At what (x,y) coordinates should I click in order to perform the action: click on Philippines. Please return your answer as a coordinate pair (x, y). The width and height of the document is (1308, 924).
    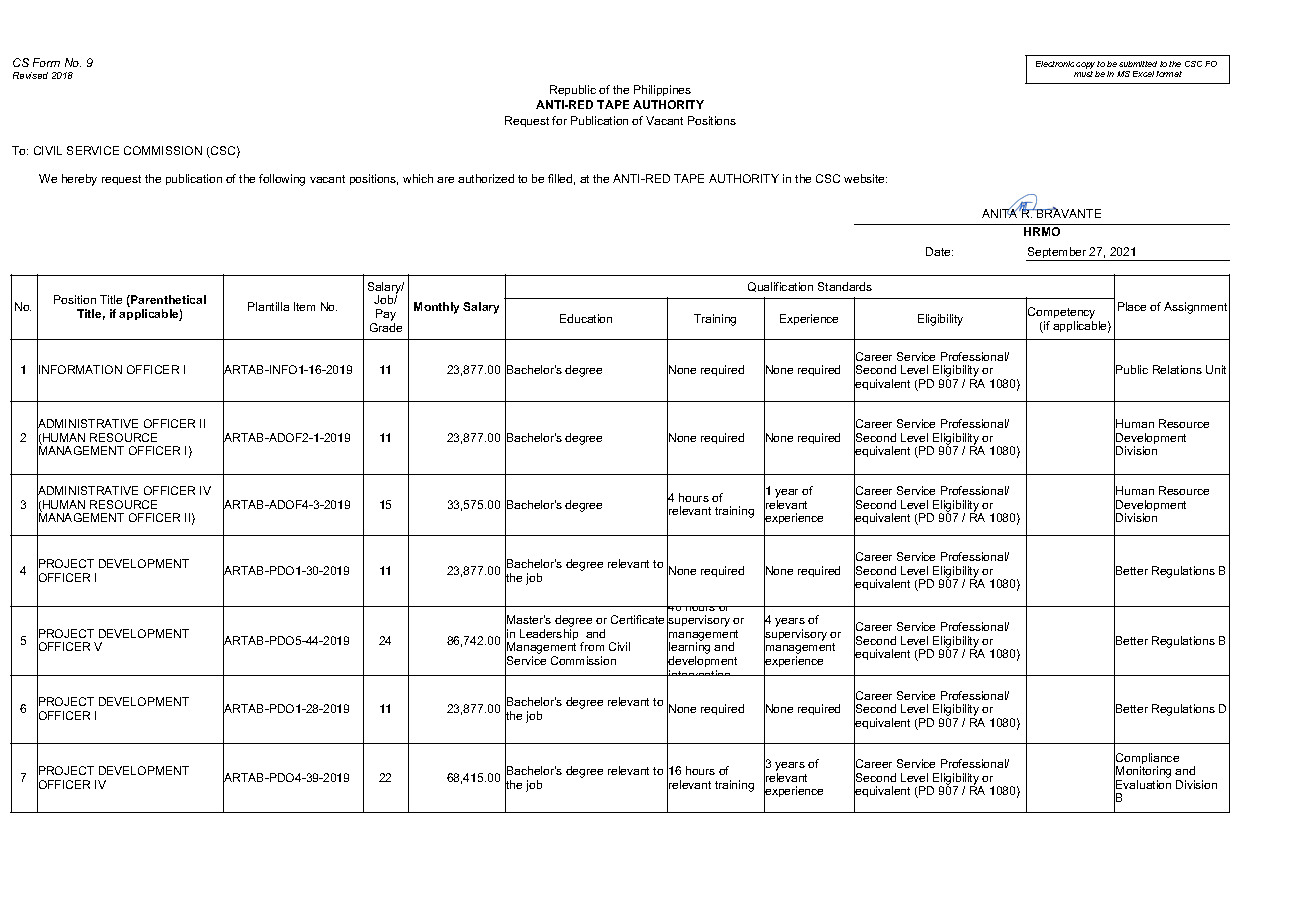
    Looking at the image, I should click on (662, 90).
